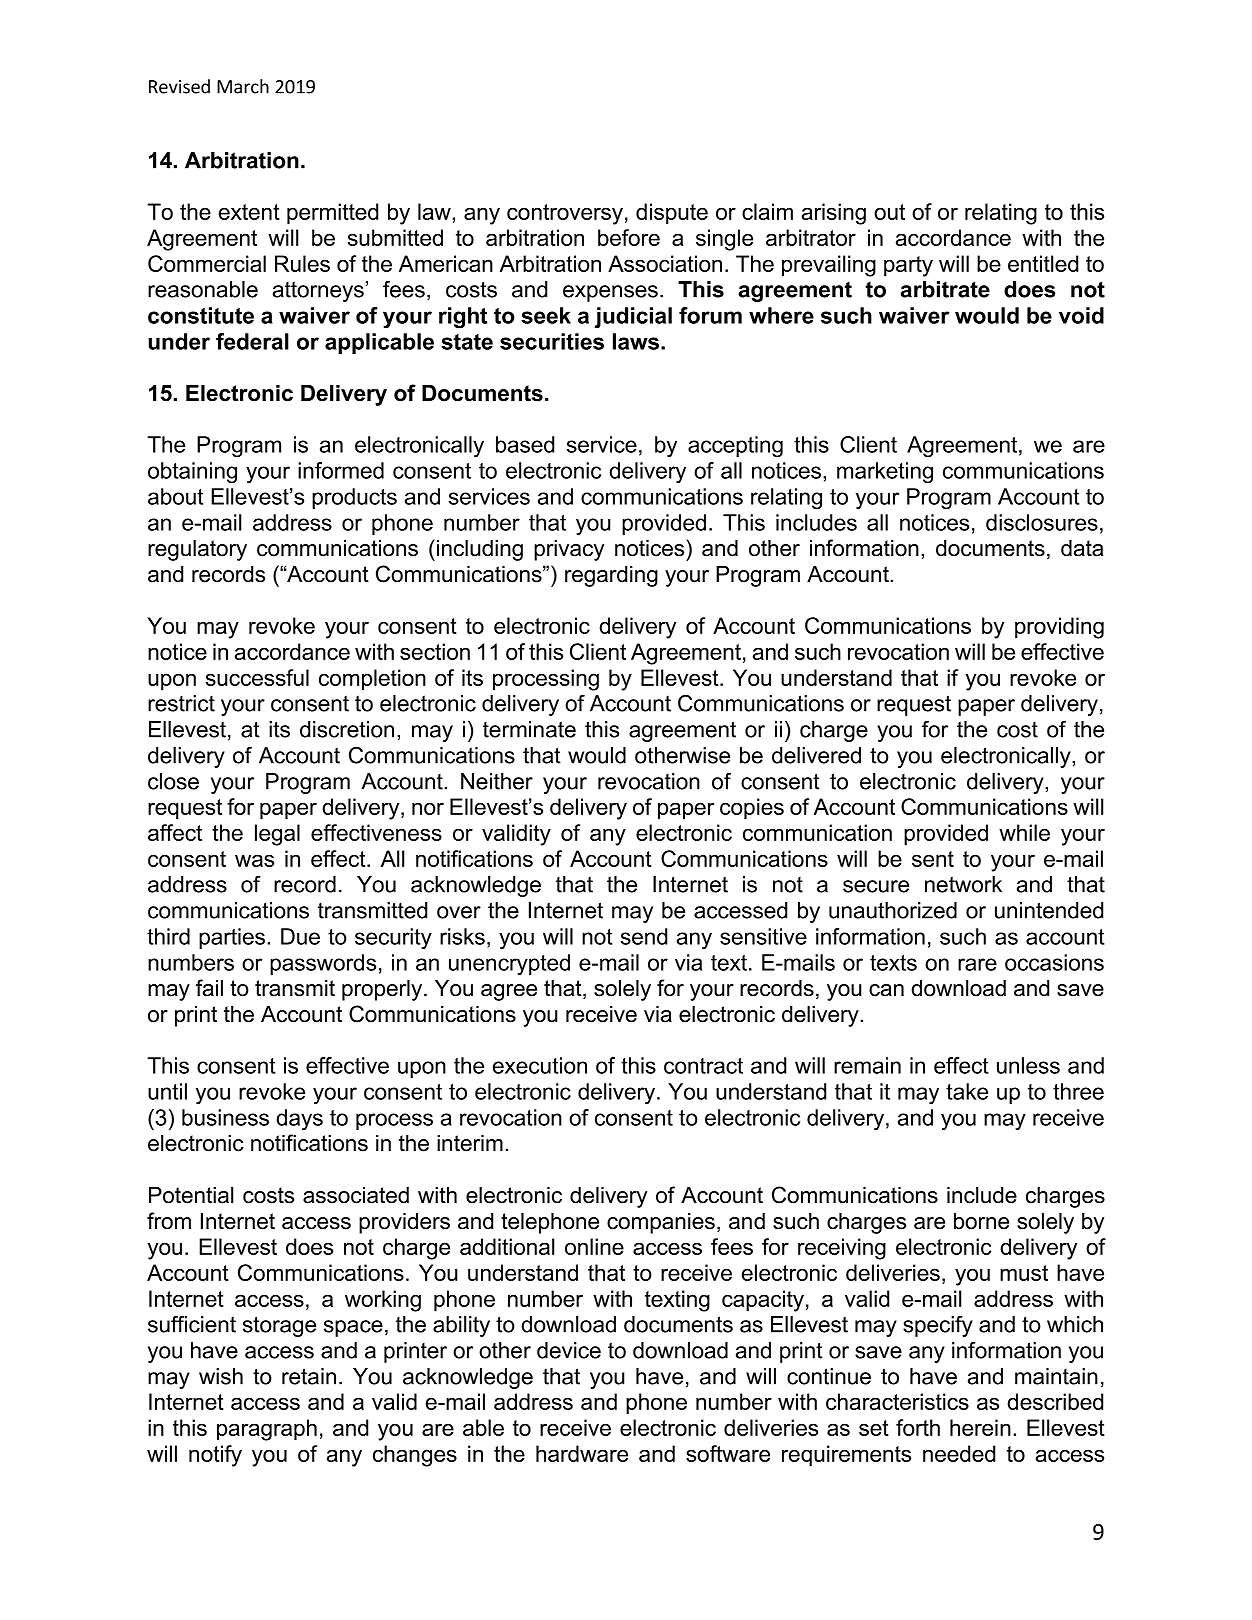  What do you see at coordinates (611, 576) in the document?
I see `regarding` at bounding box center [611, 576].
